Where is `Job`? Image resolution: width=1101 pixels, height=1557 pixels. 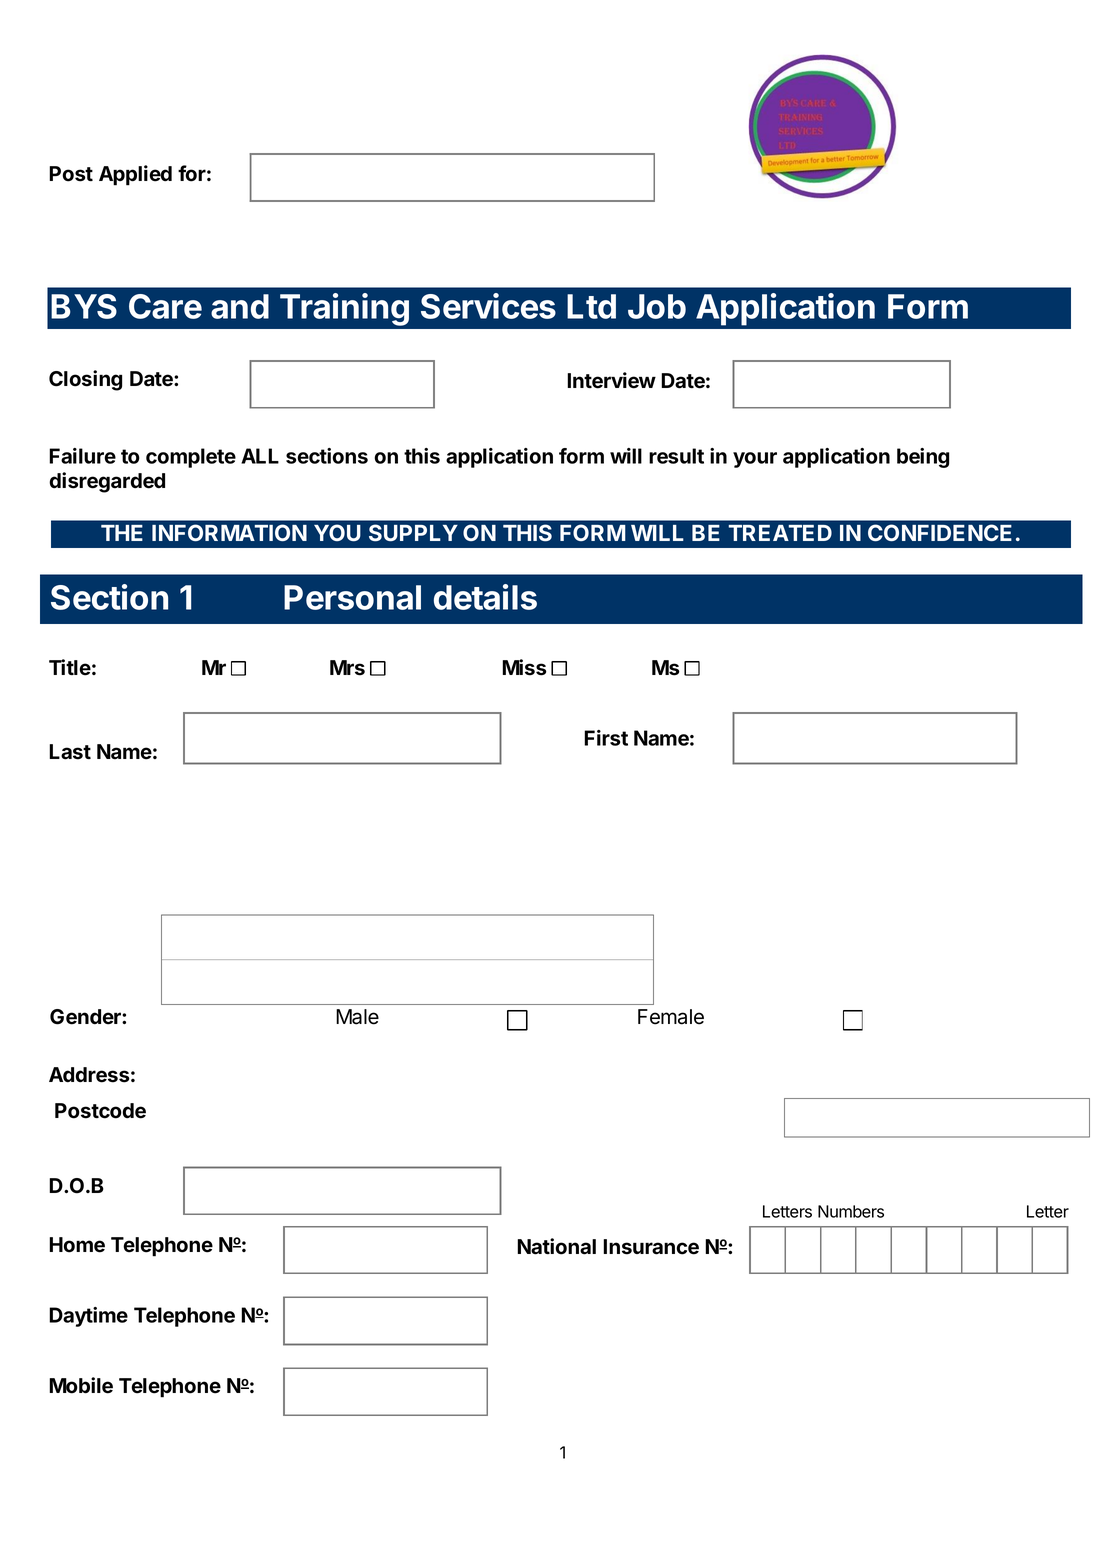
Job is located at coordinates (657, 306).
